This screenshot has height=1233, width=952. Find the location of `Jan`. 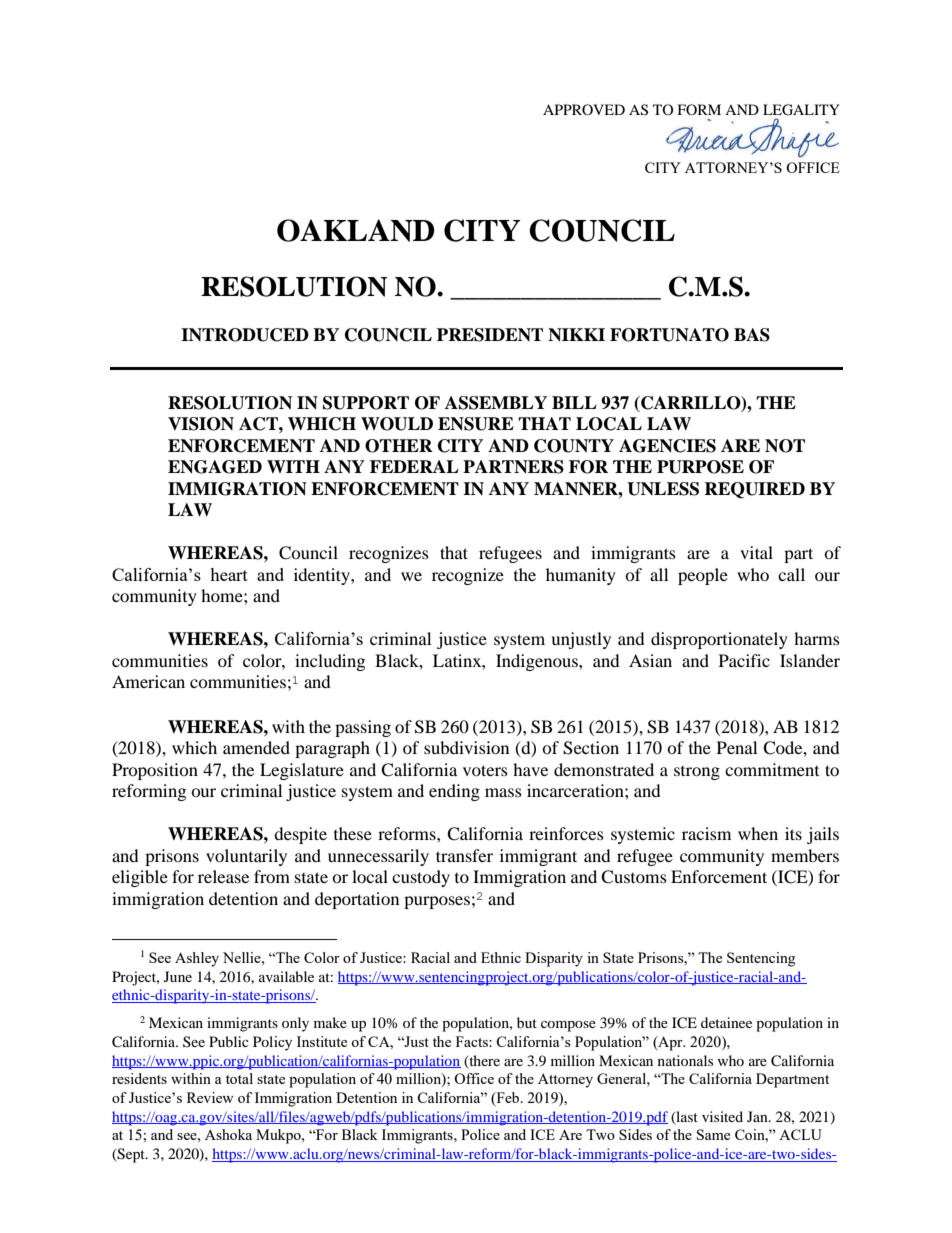

Jan is located at coordinates (758, 1116).
